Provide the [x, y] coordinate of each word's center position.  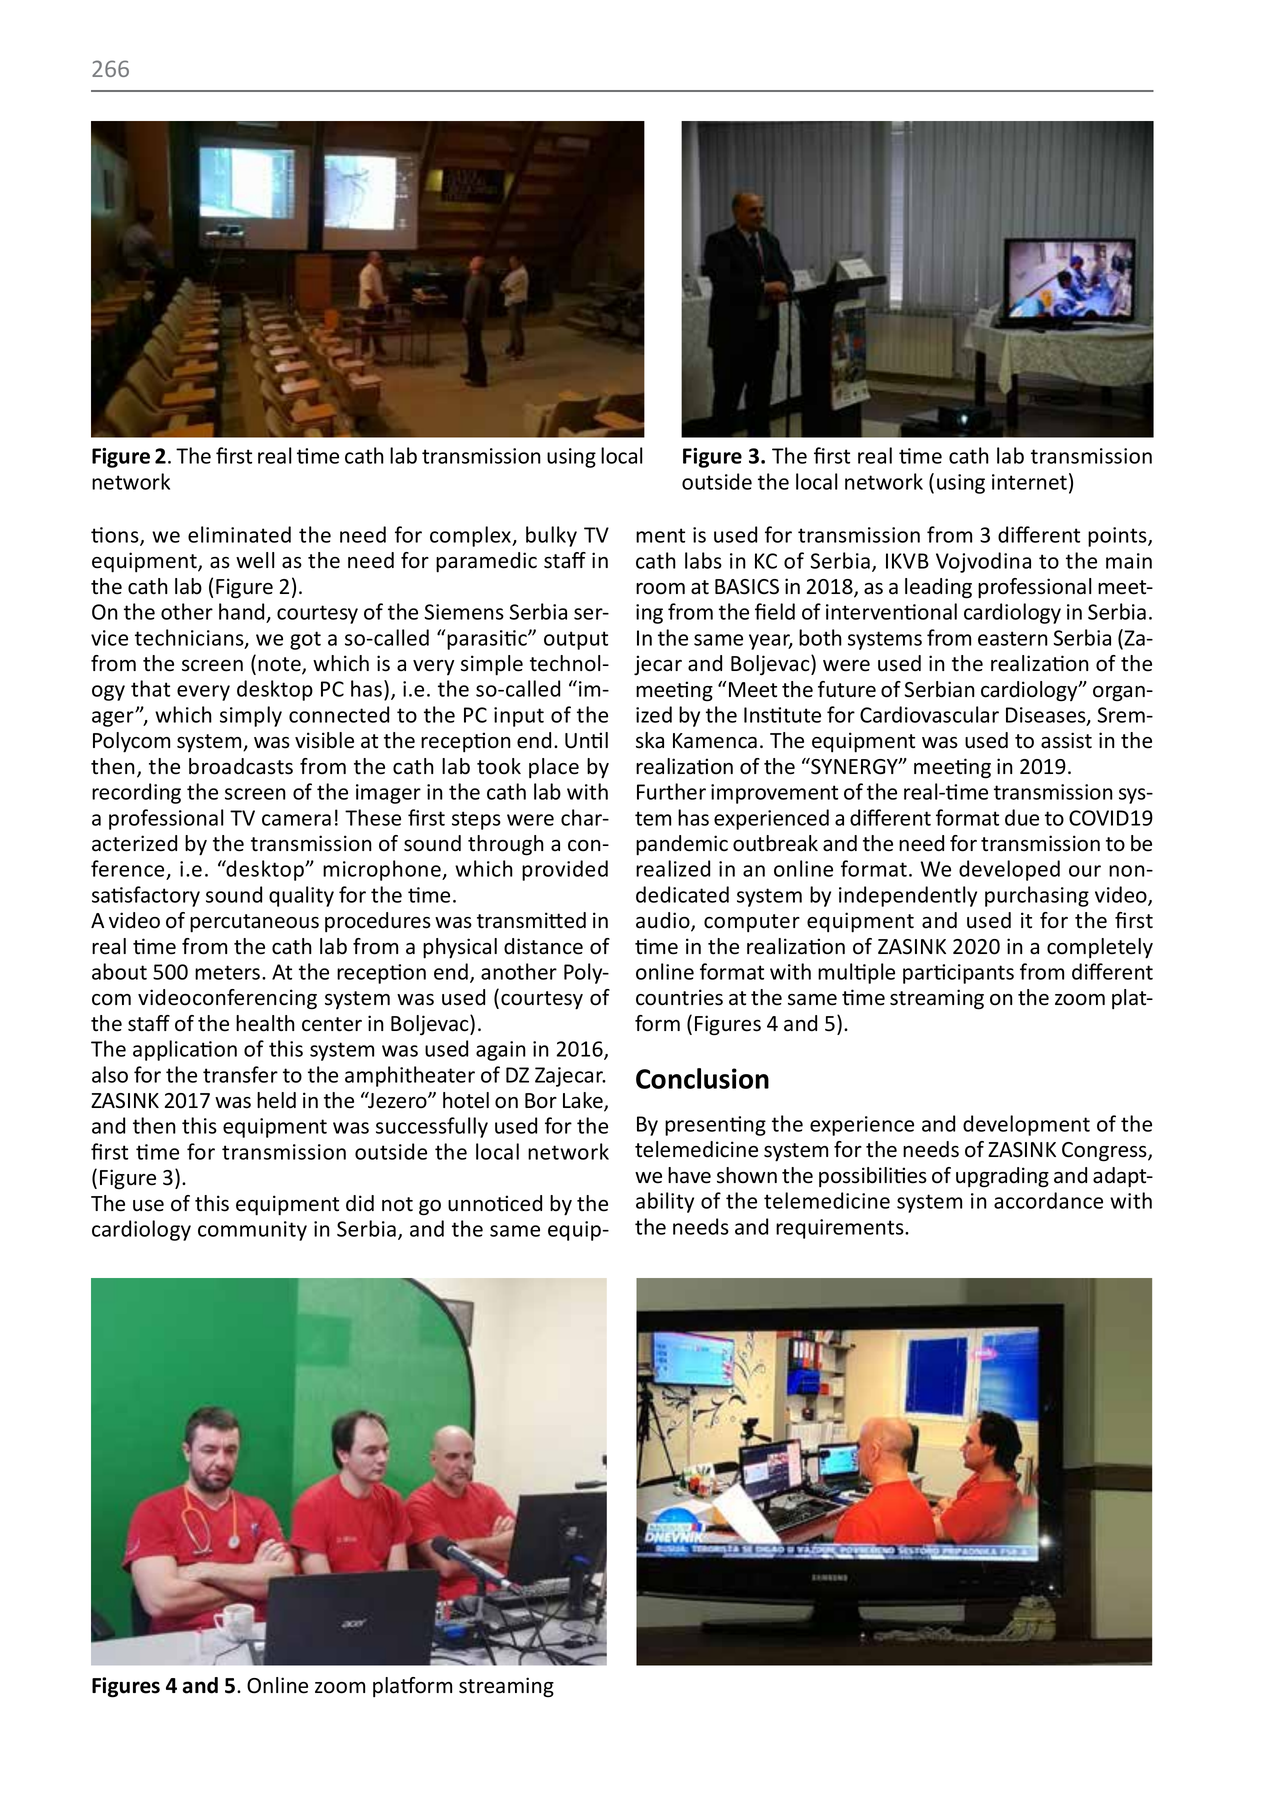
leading [938, 588]
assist [1066, 740]
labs [703, 560]
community [252, 1231]
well [255, 560]
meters [229, 972]
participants [958, 974]
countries [679, 997]
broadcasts [241, 766]
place [554, 768]
